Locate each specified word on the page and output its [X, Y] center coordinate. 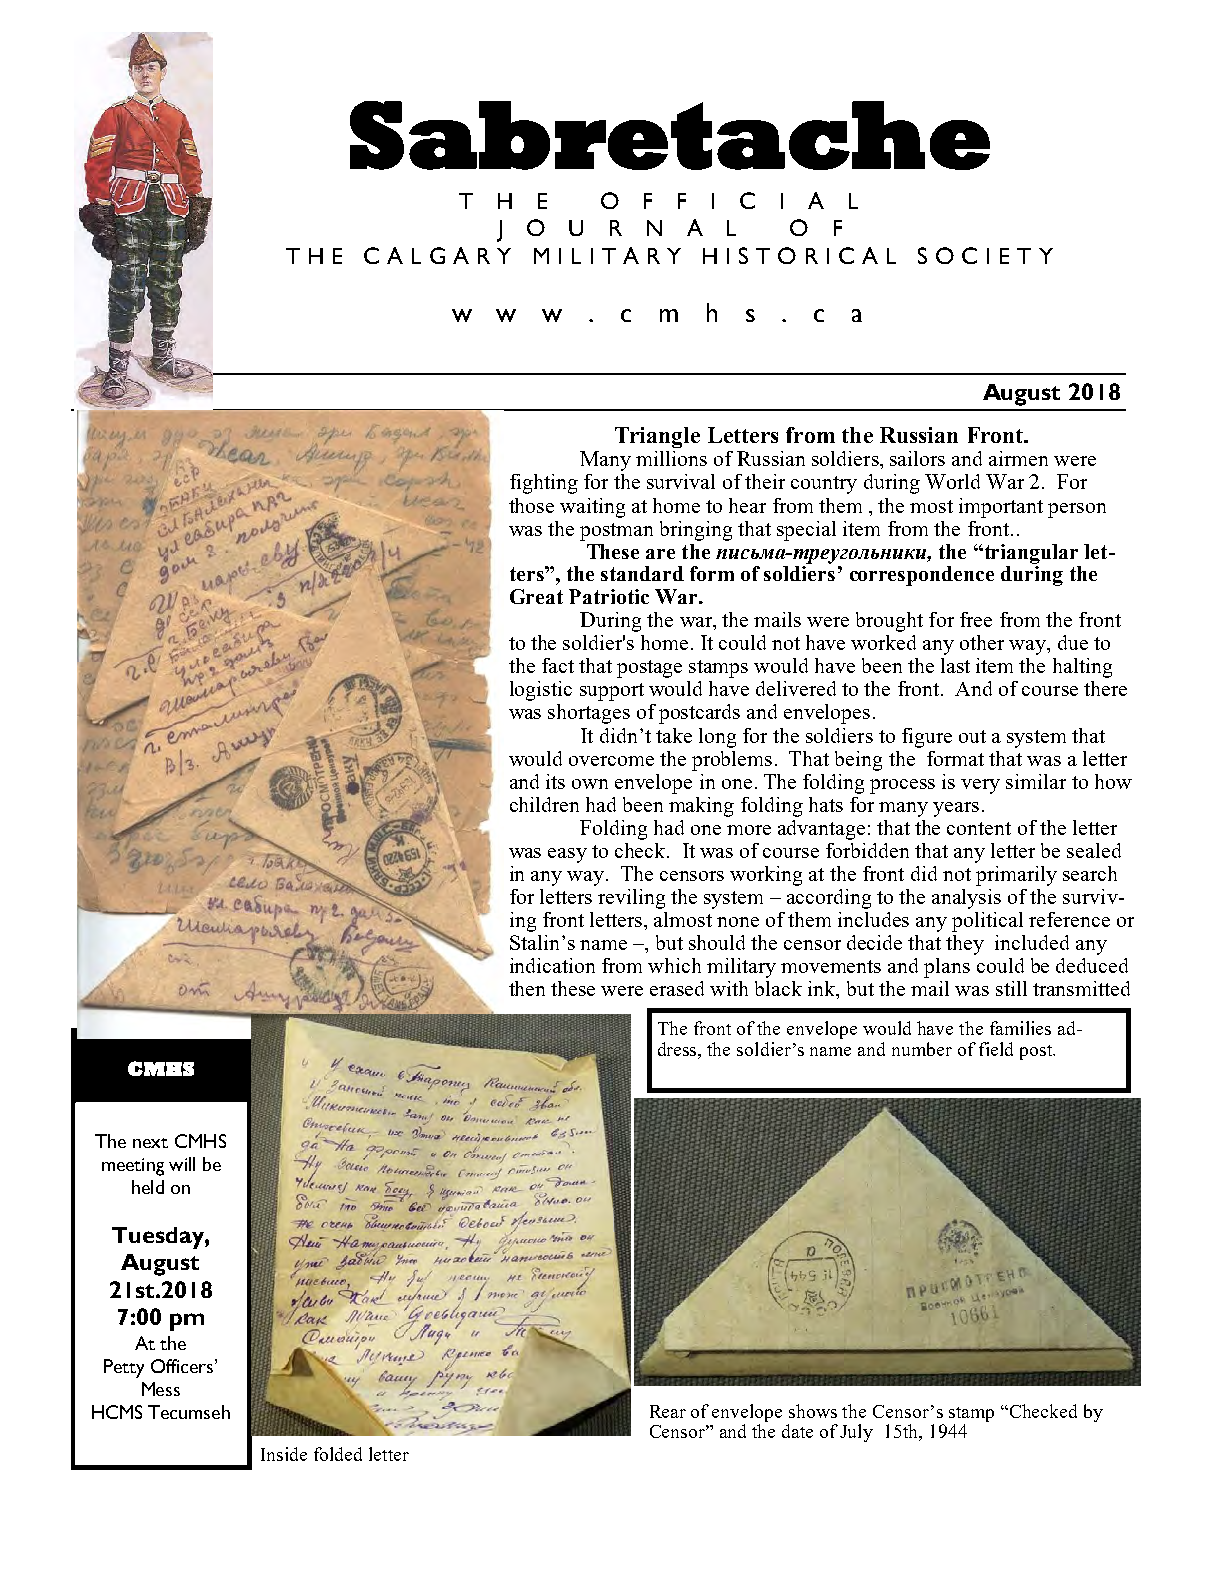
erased [677, 988]
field [996, 1049]
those [531, 505]
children [544, 804]
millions [671, 458]
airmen [1018, 458]
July [856, 1433]
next [150, 1143]
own [590, 784]
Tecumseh [189, 1412]
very [980, 786]
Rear [668, 1411]
